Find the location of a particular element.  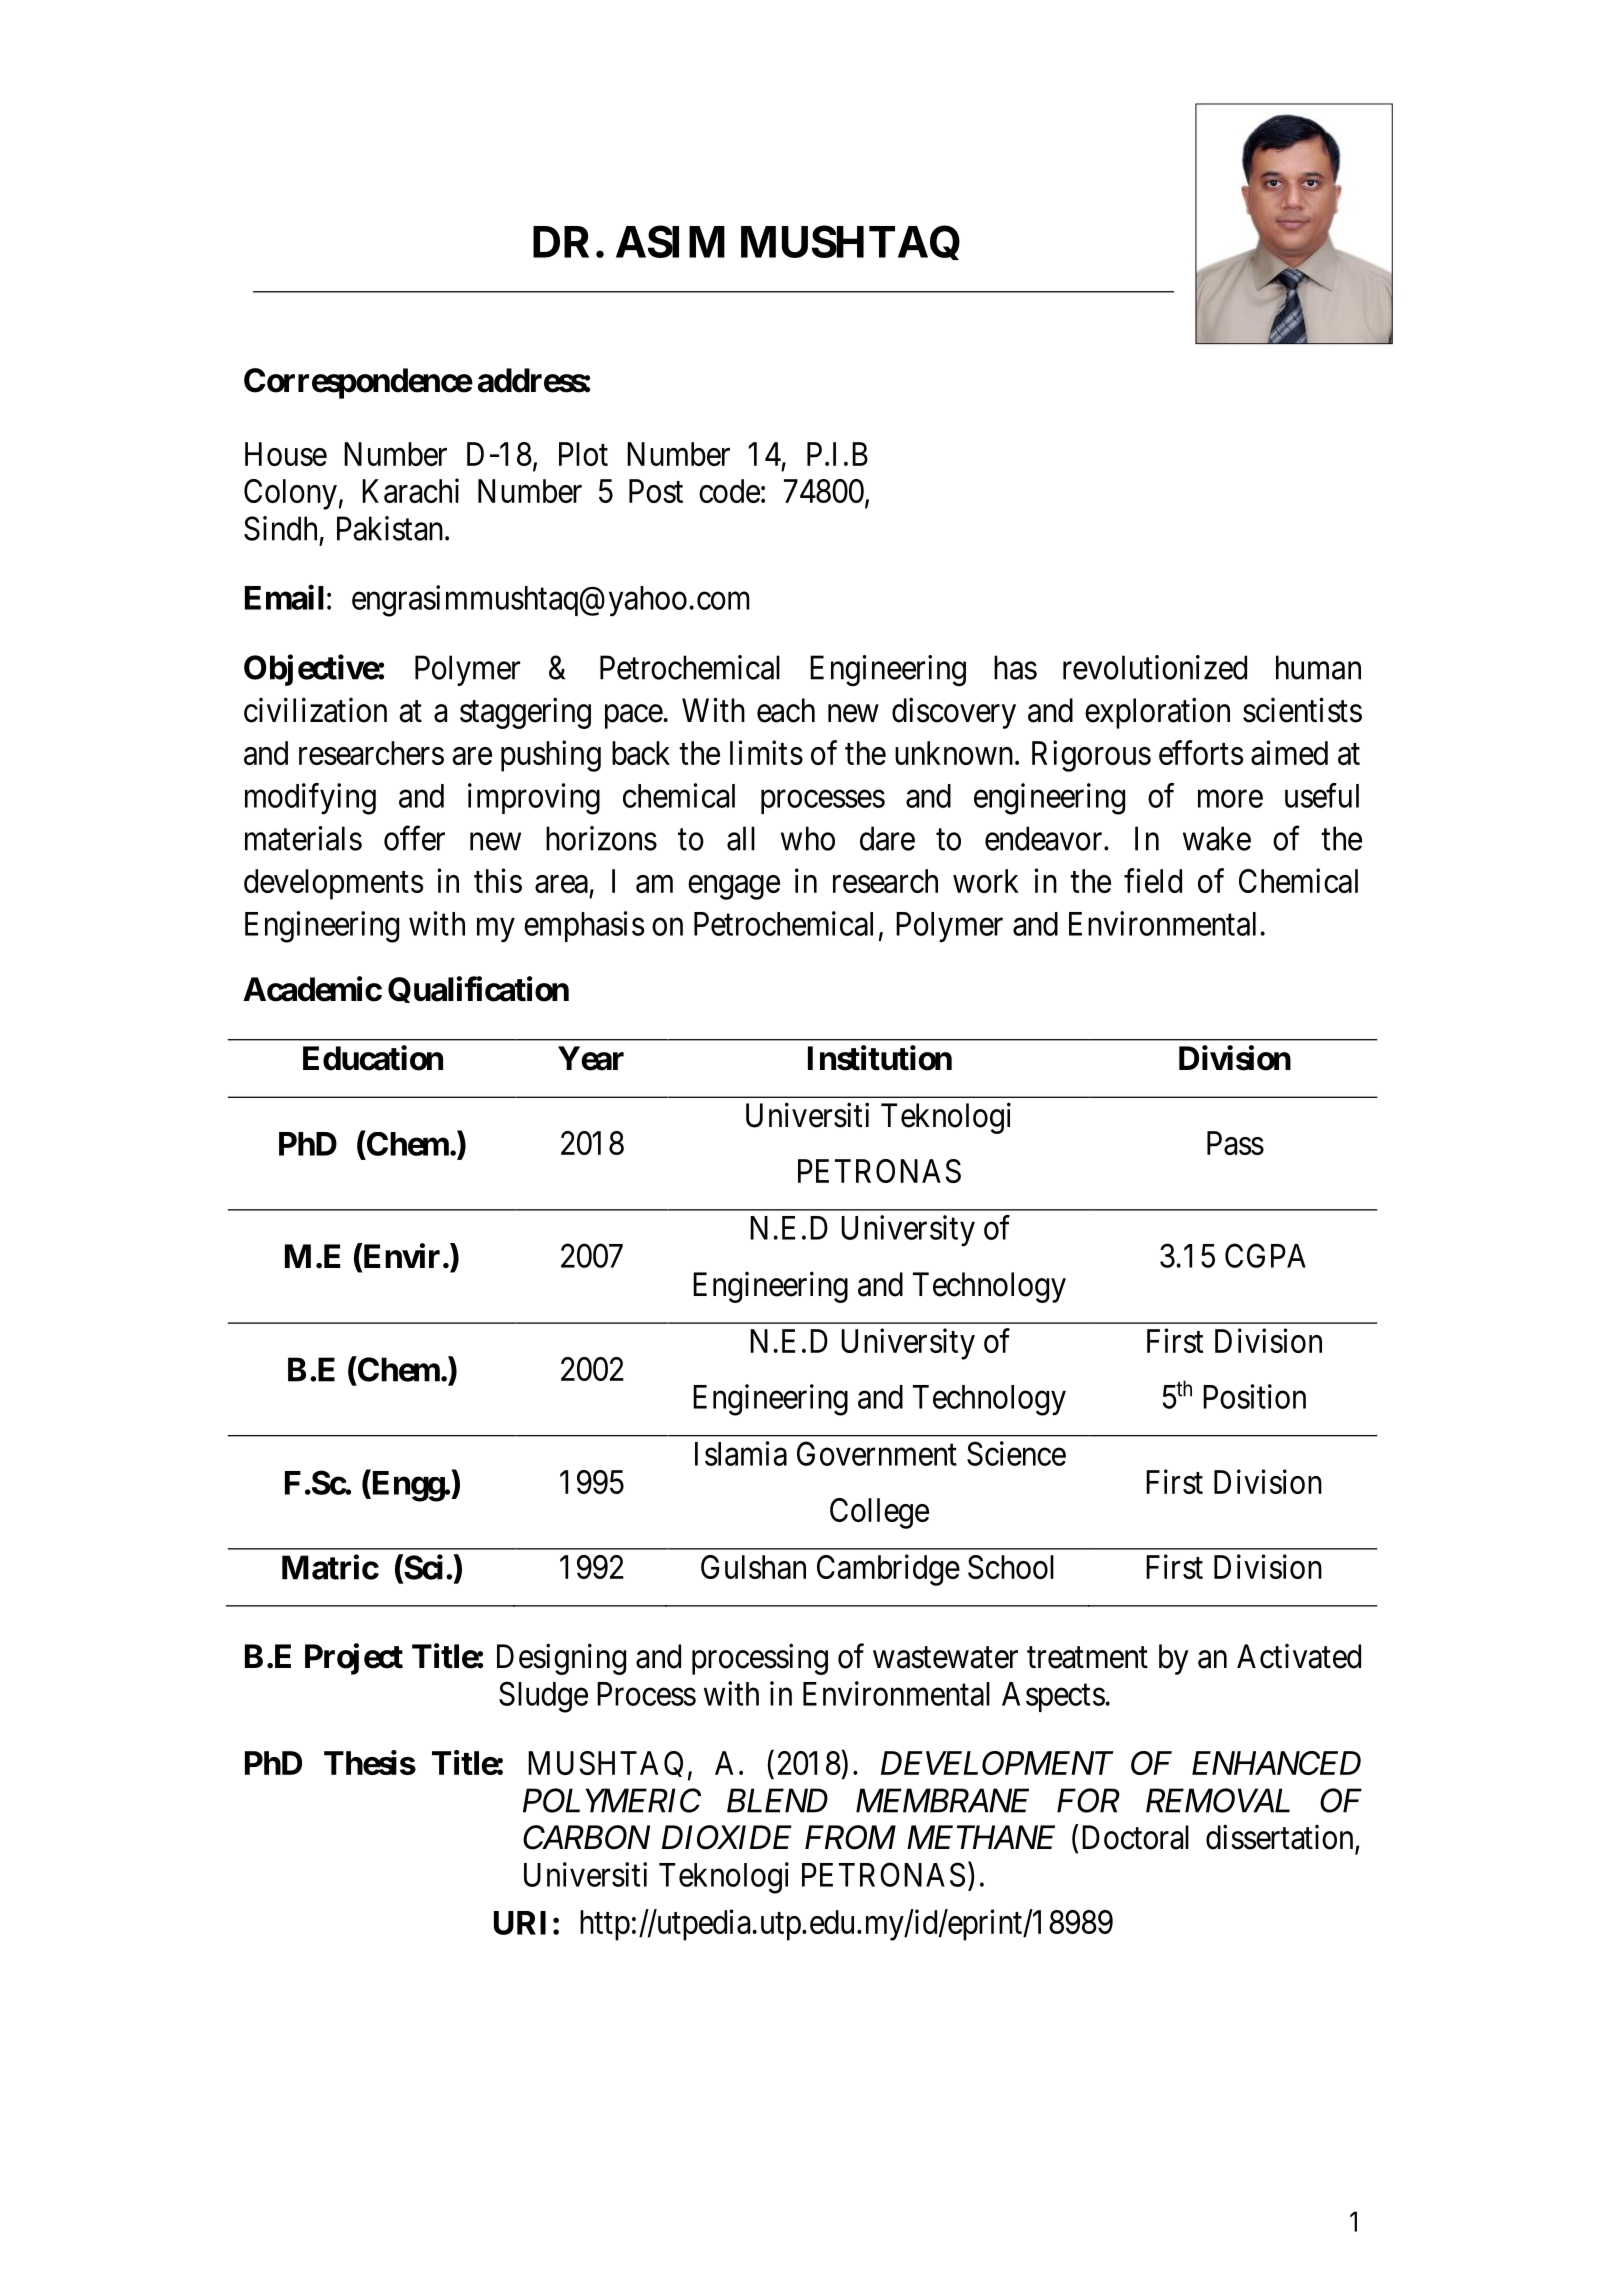

code is located at coordinates (729, 491).
